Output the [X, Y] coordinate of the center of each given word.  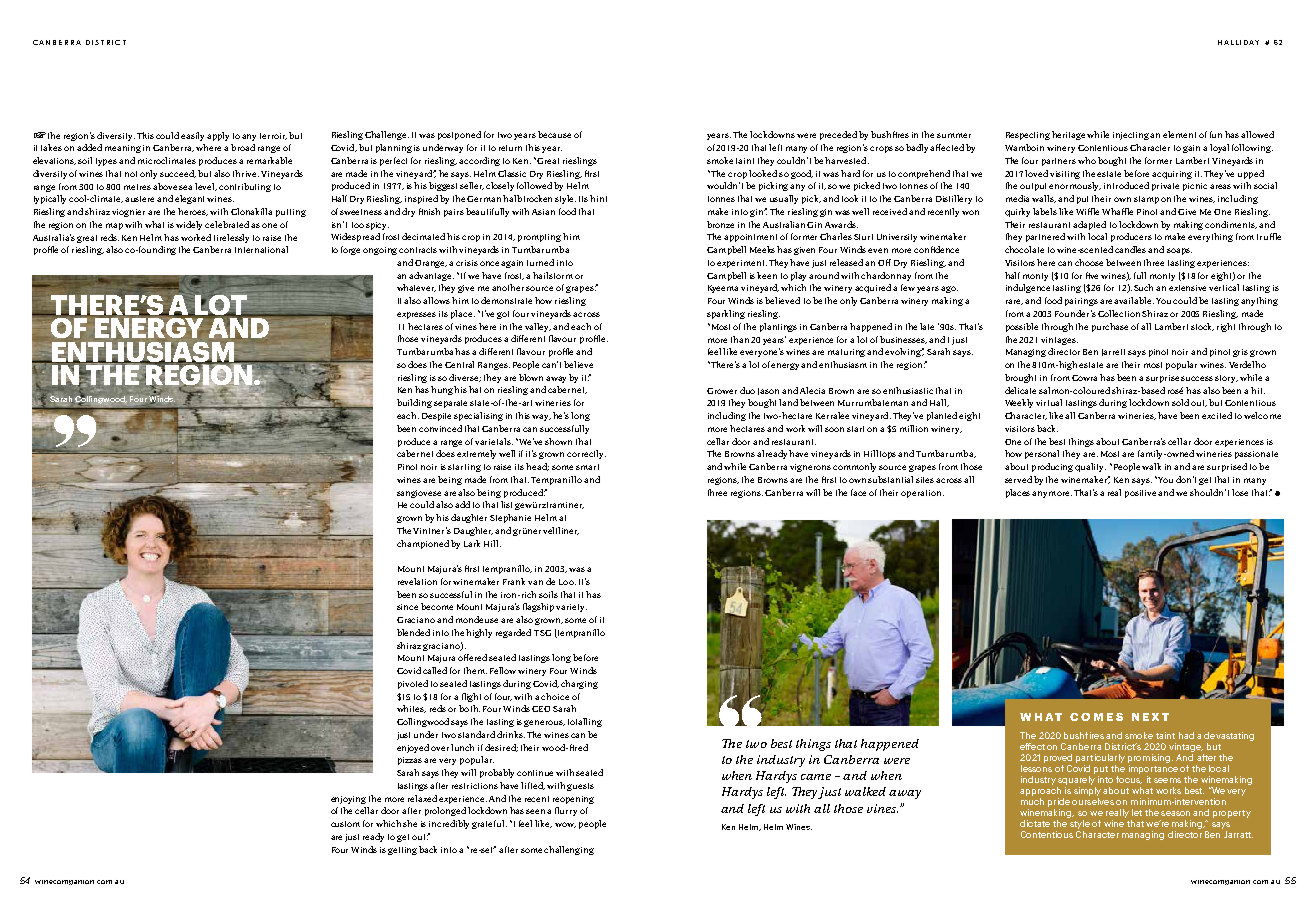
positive [1142, 494]
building [414, 403]
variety [571, 608]
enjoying [348, 800]
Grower [722, 391]
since [407, 607]
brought [1020, 378]
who [1087, 160]
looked [763, 173]
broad [243, 147]
